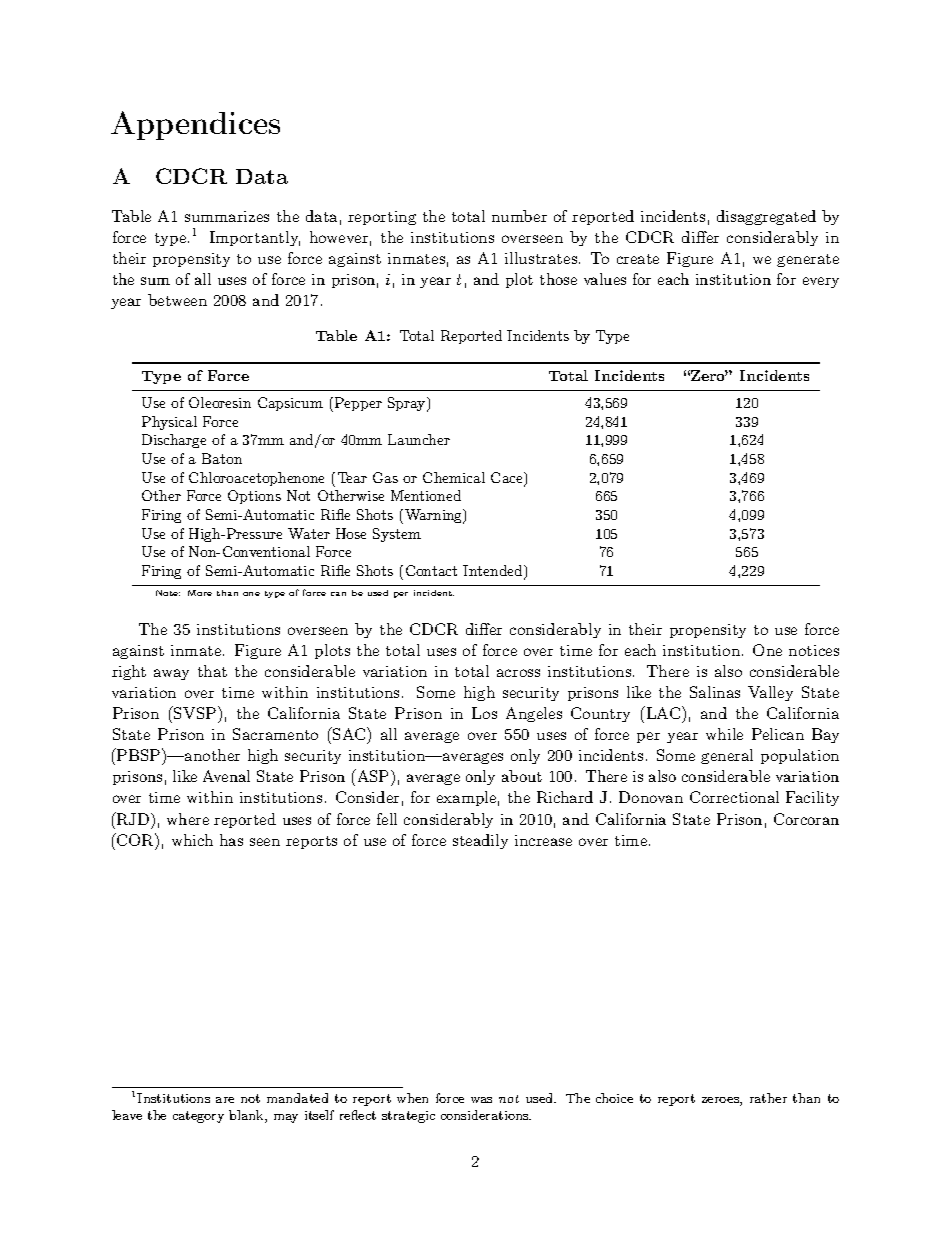  Describe the element at coordinates (766, 217) in the page. I see `disaggregated` at that location.
